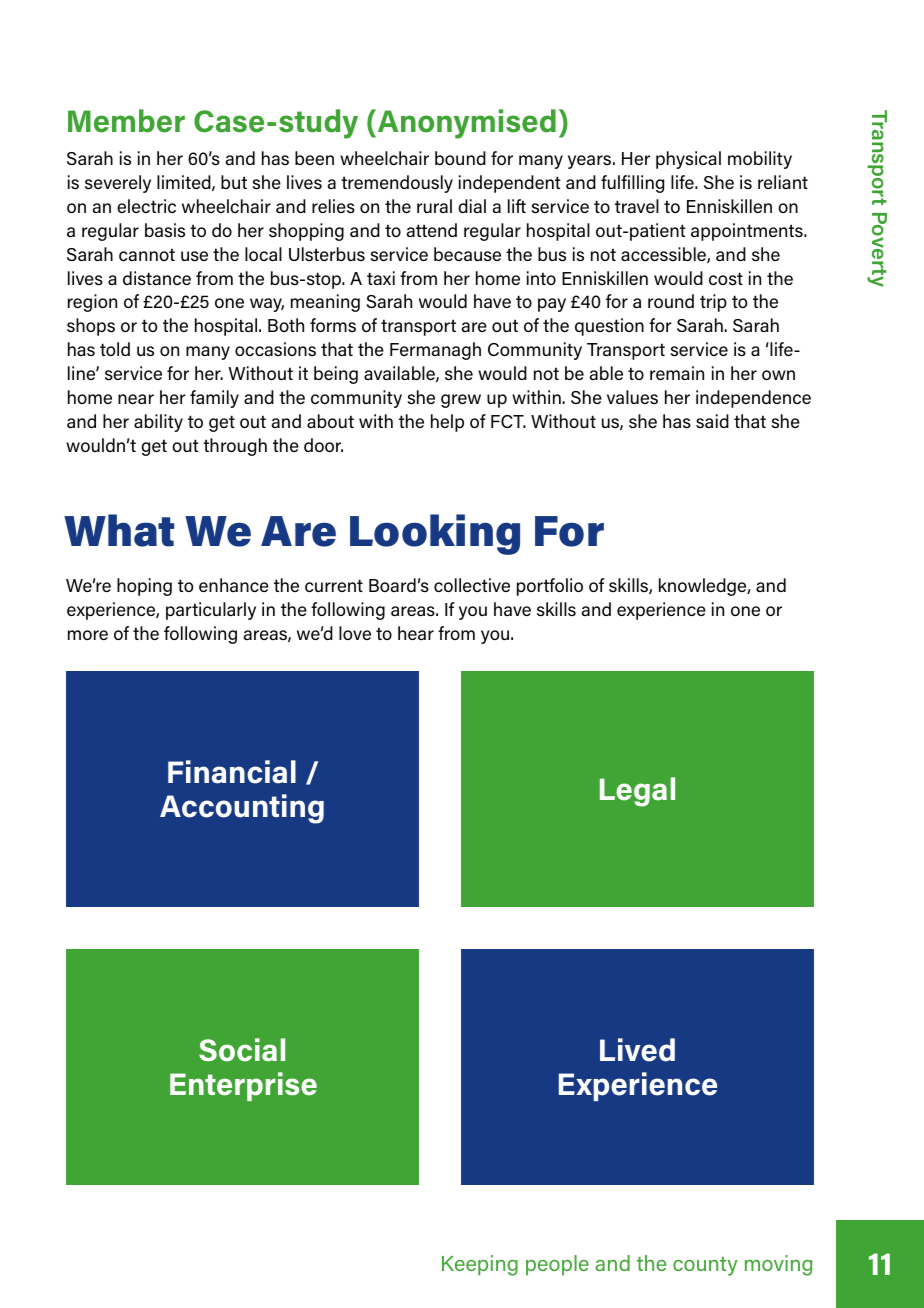  What do you see at coordinates (688, 160) in the screenshot?
I see `physical` at bounding box center [688, 160].
